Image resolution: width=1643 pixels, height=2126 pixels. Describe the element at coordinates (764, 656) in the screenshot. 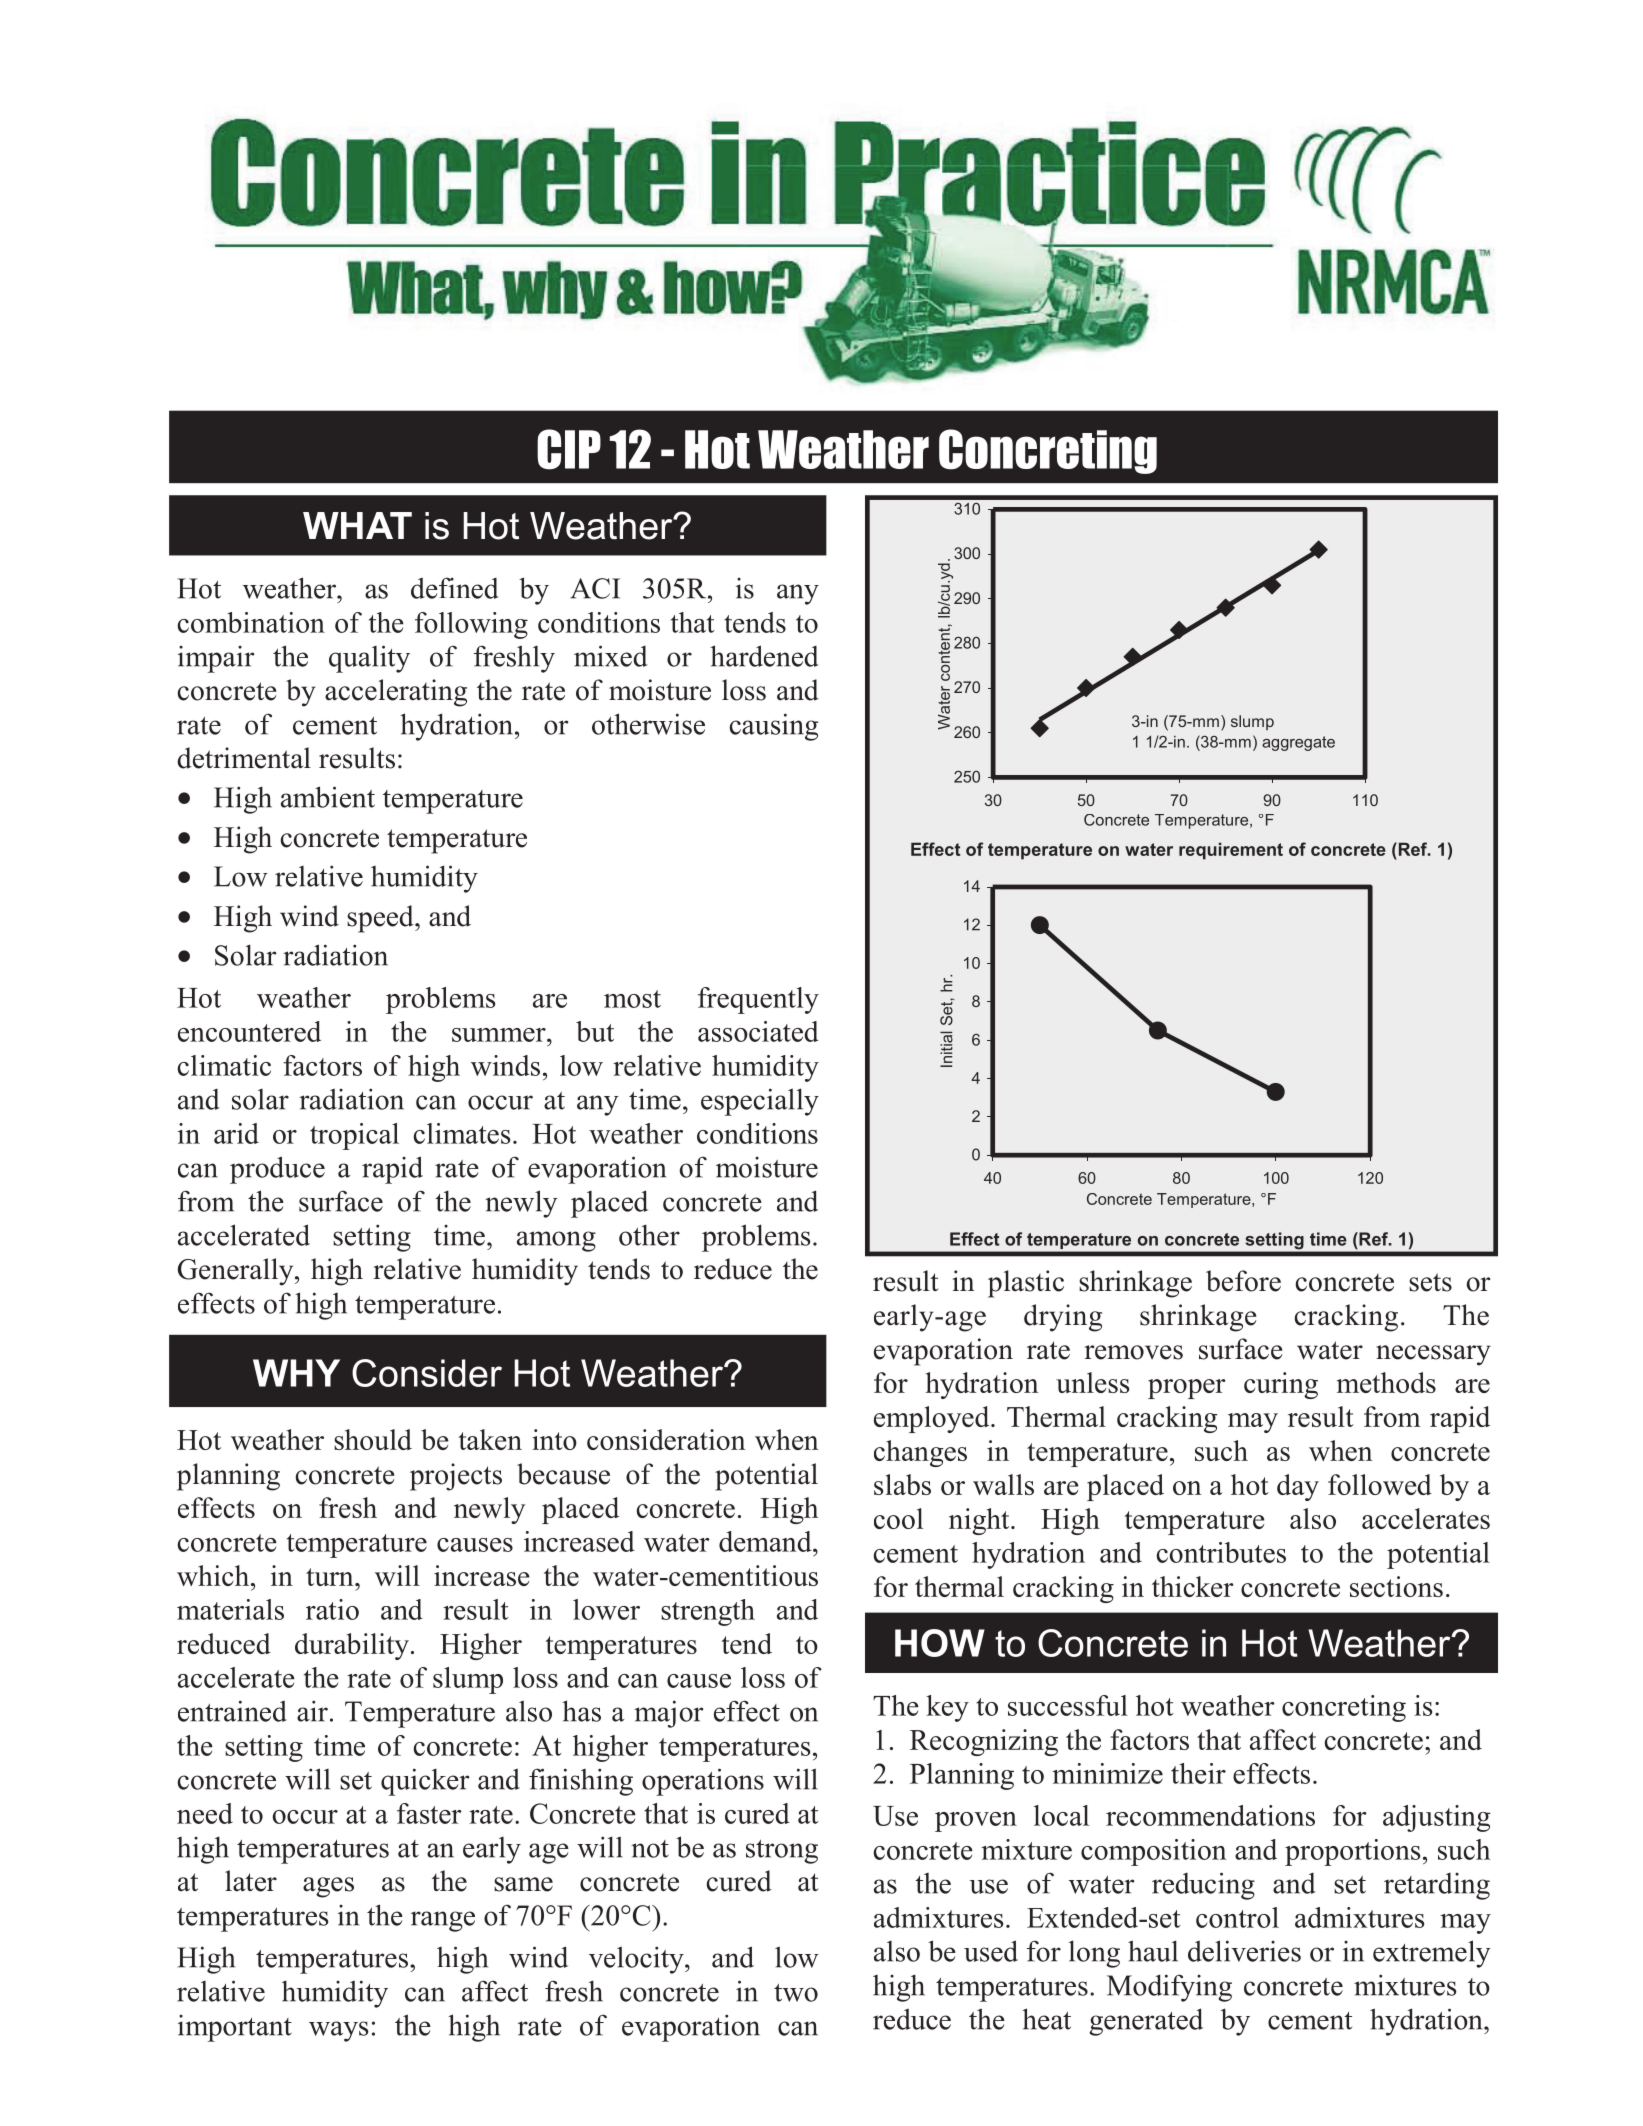

I see `hardened` at that location.
